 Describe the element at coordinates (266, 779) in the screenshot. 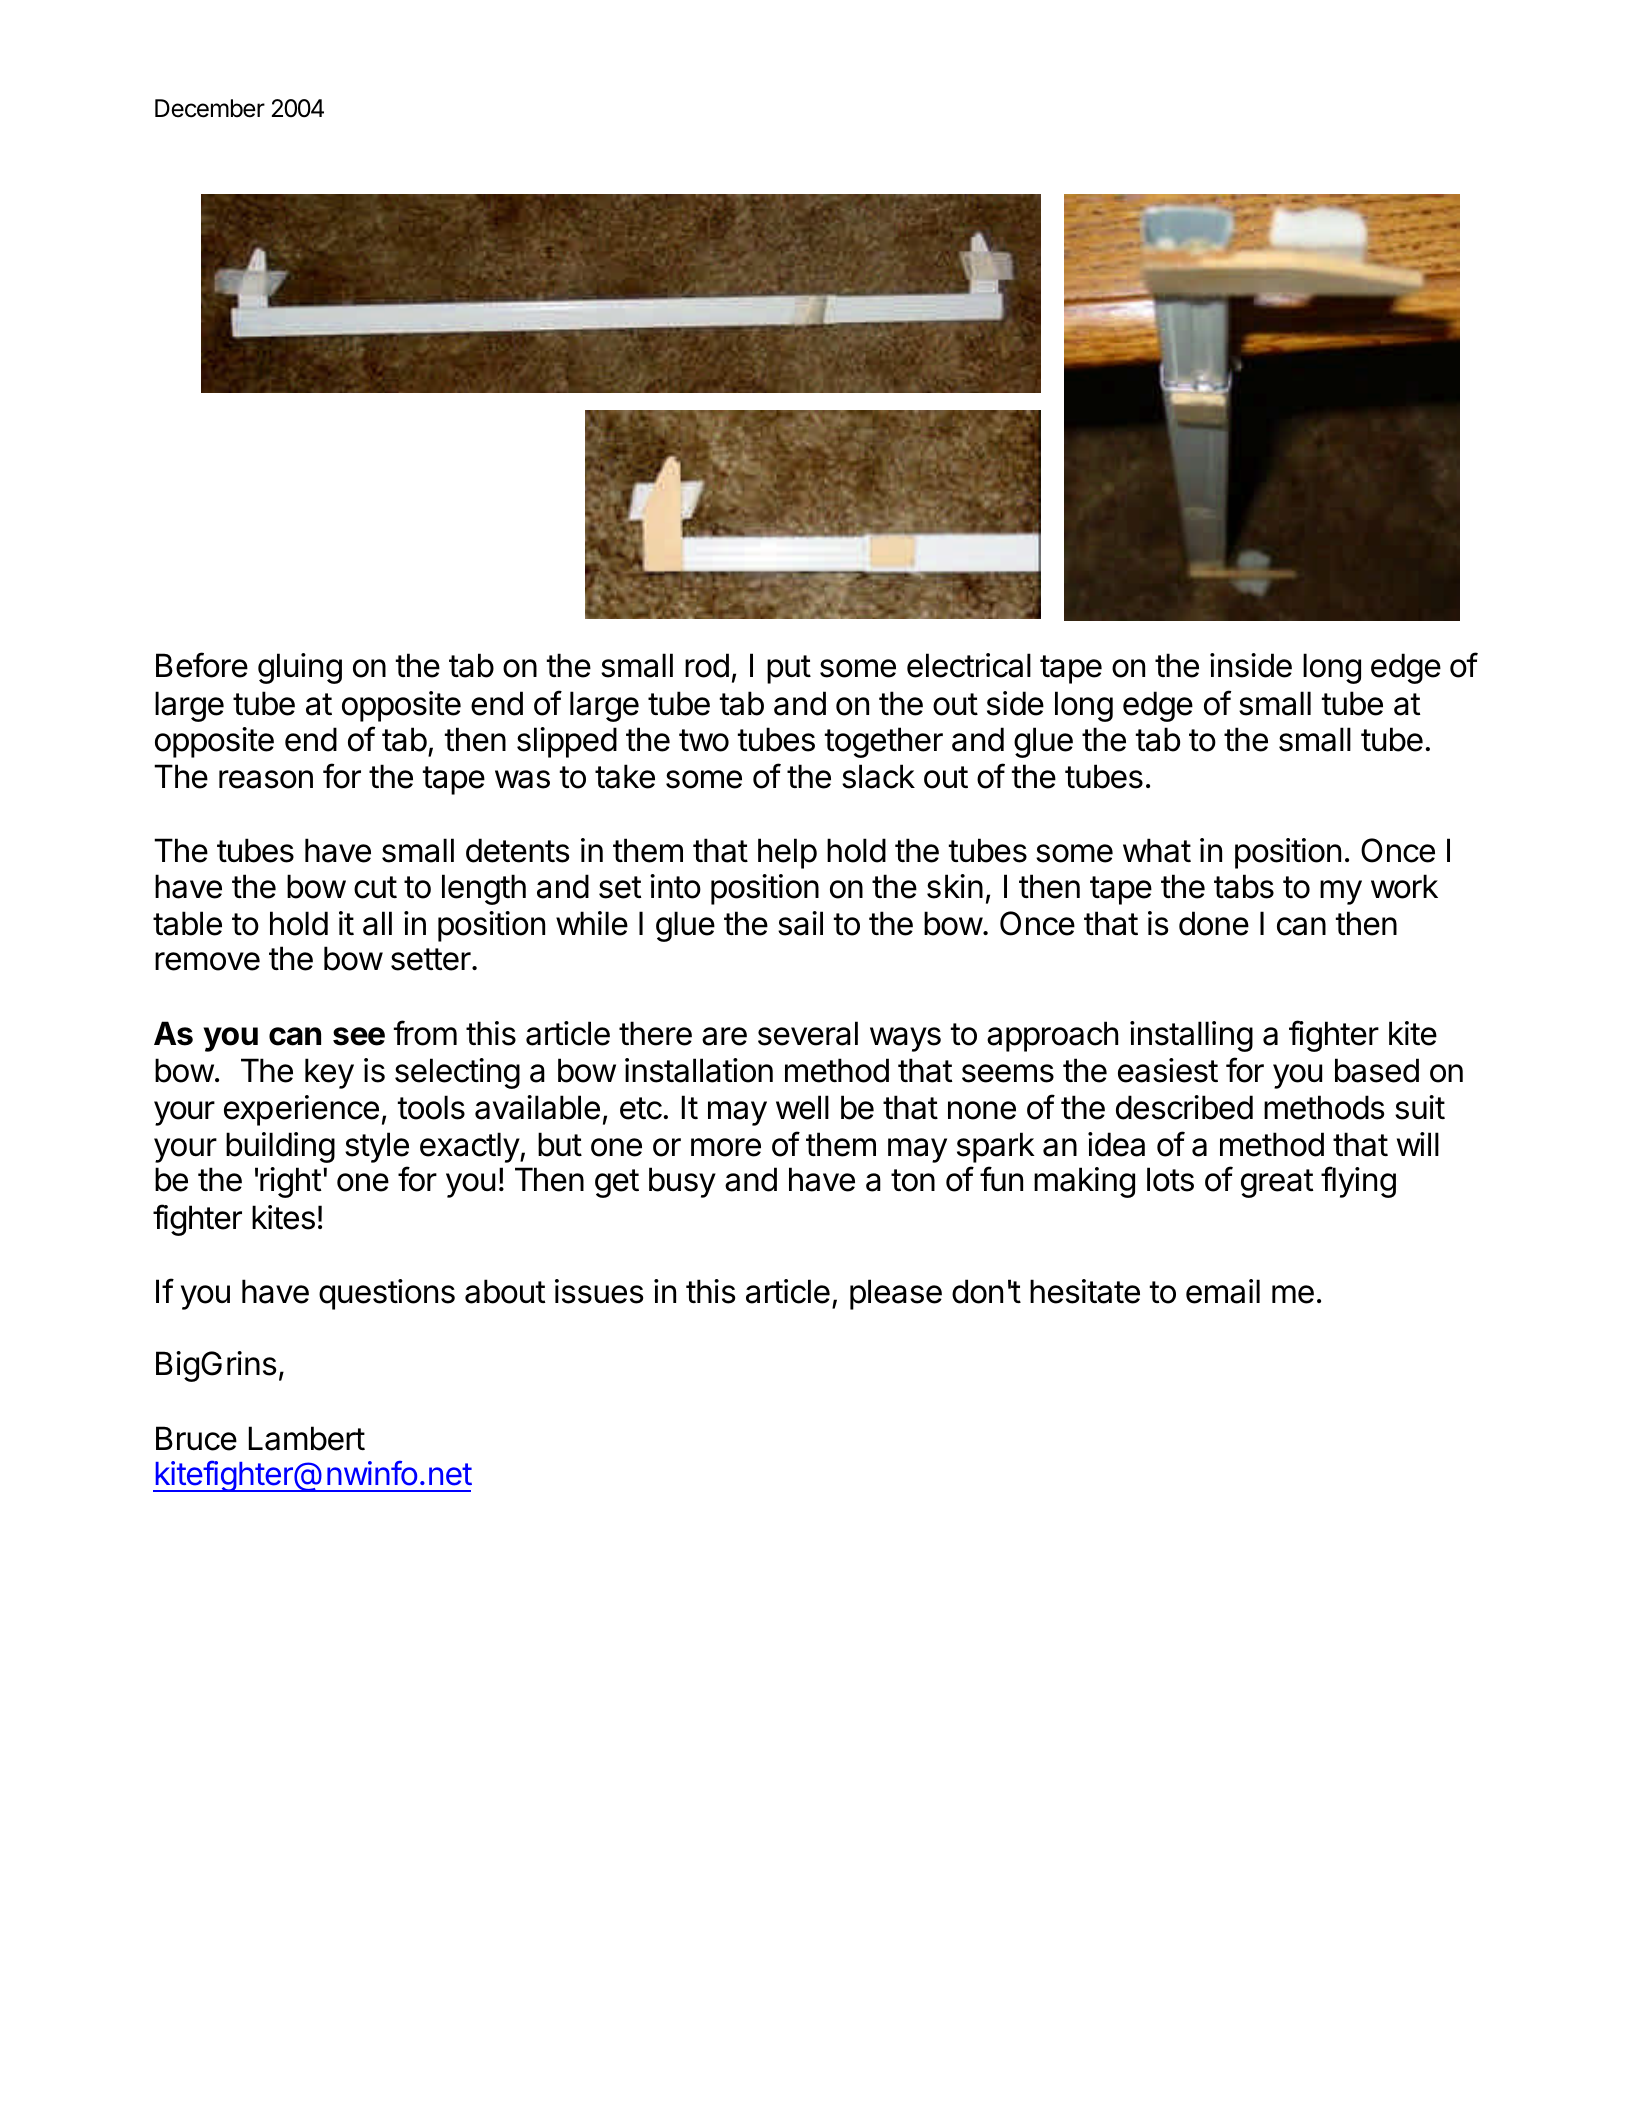

I see `reason` at that location.
